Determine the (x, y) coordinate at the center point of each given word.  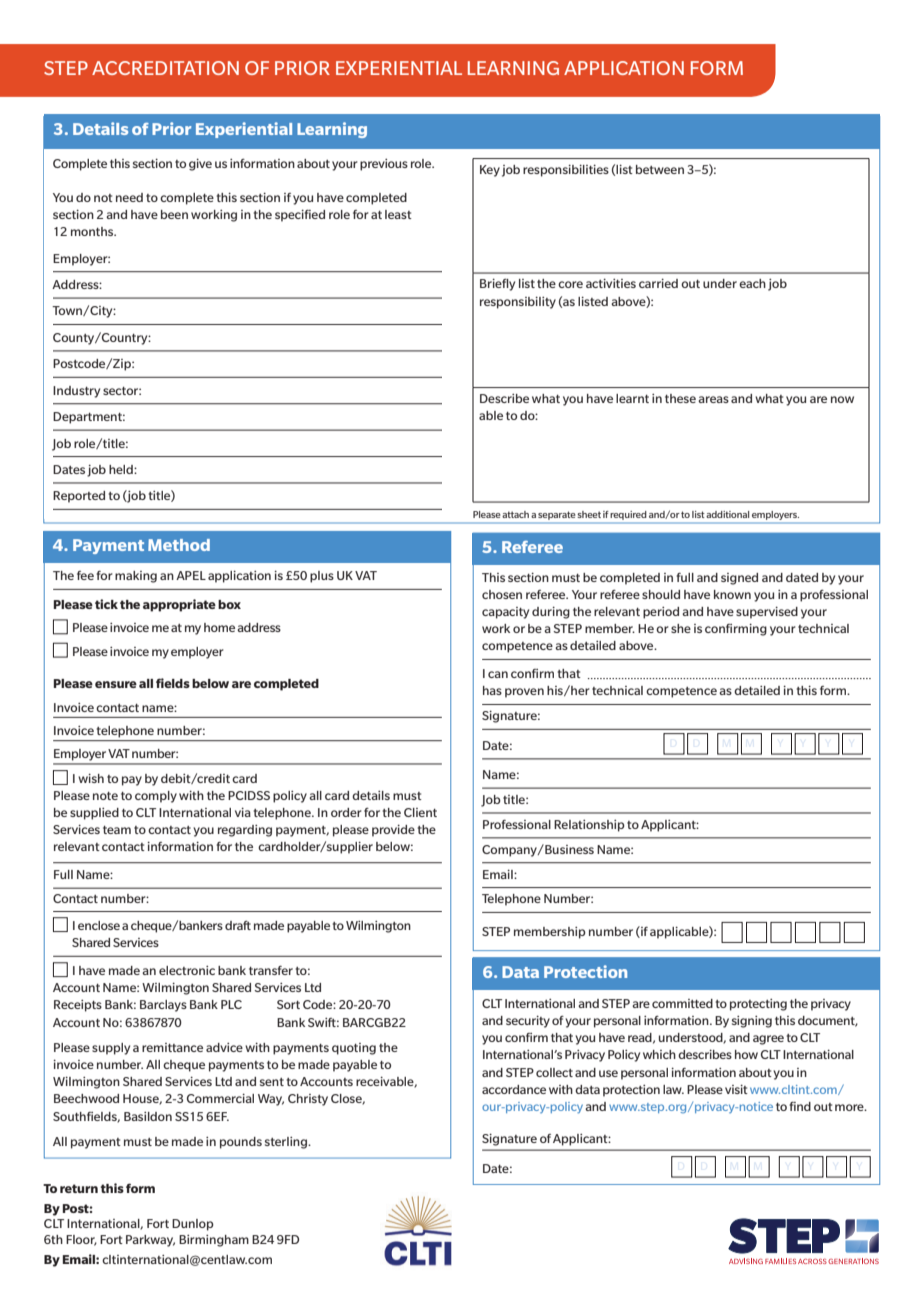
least (398, 214)
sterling (287, 1143)
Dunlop (193, 1225)
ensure (116, 684)
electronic (187, 970)
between (660, 169)
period (661, 613)
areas (713, 399)
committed (682, 1003)
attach (515, 514)
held (122, 469)
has (492, 690)
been (174, 214)
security (528, 1022)
